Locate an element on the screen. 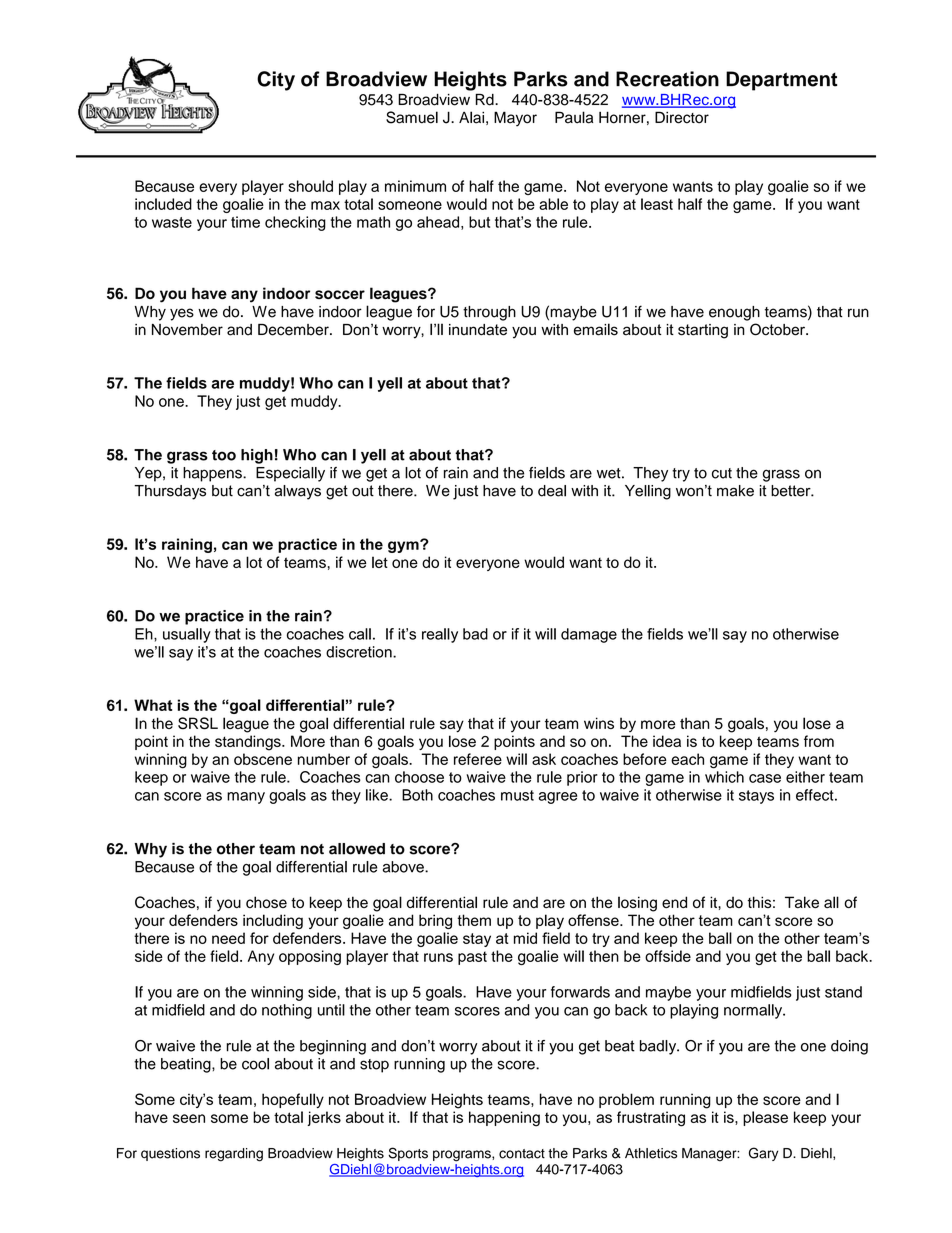 The height and width of the screenshot is (1233, 952). happening is located at coordinates (504, 1119).
